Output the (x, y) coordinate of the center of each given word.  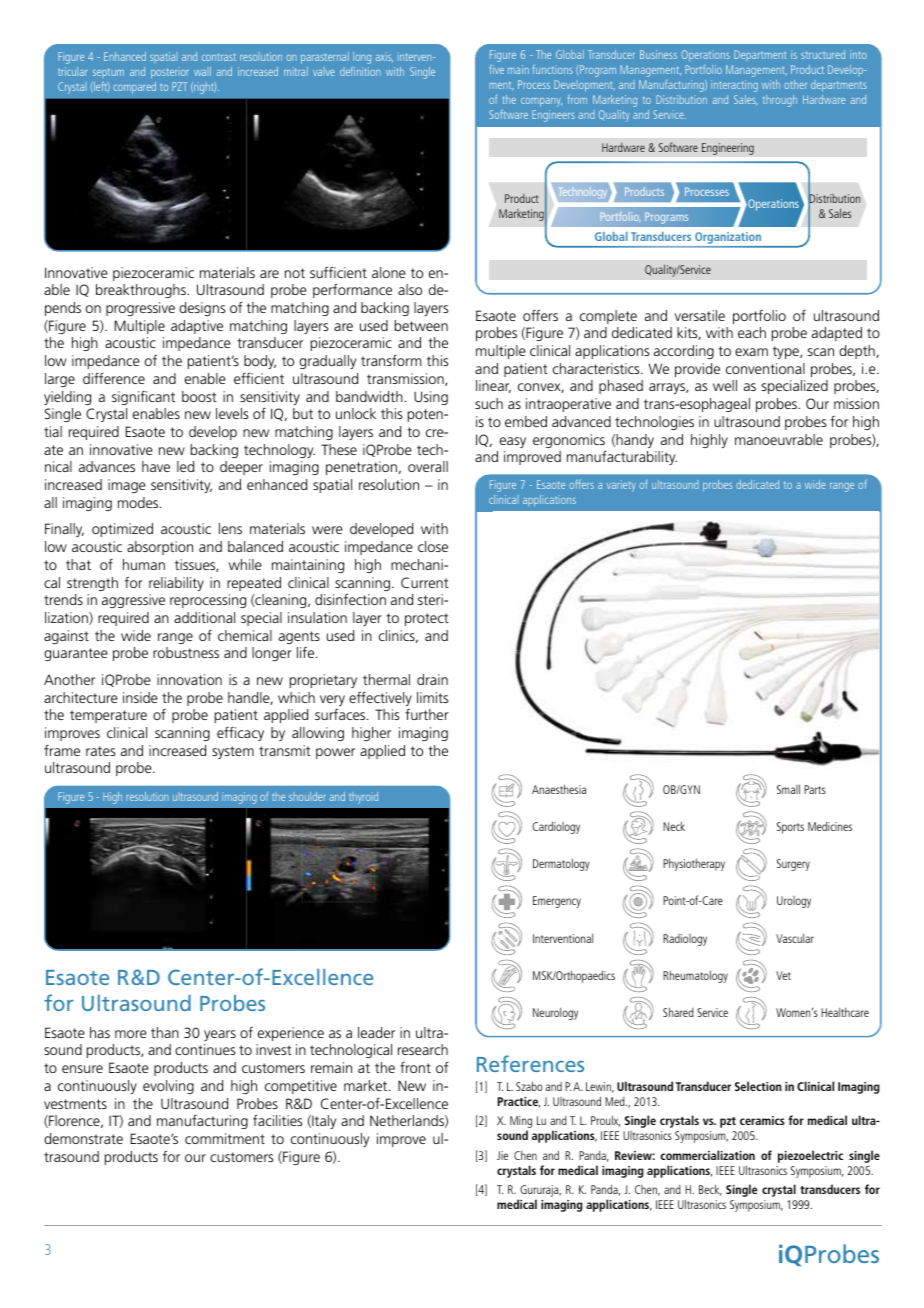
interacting (734, 86)
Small (788, 789)
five (497, 69)
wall (202, 71)
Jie (502, 1155)
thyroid (363, 798)
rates (100, 751)
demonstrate (83, 1138)
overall (428, 466)
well (725, 385)
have (156, 466)
